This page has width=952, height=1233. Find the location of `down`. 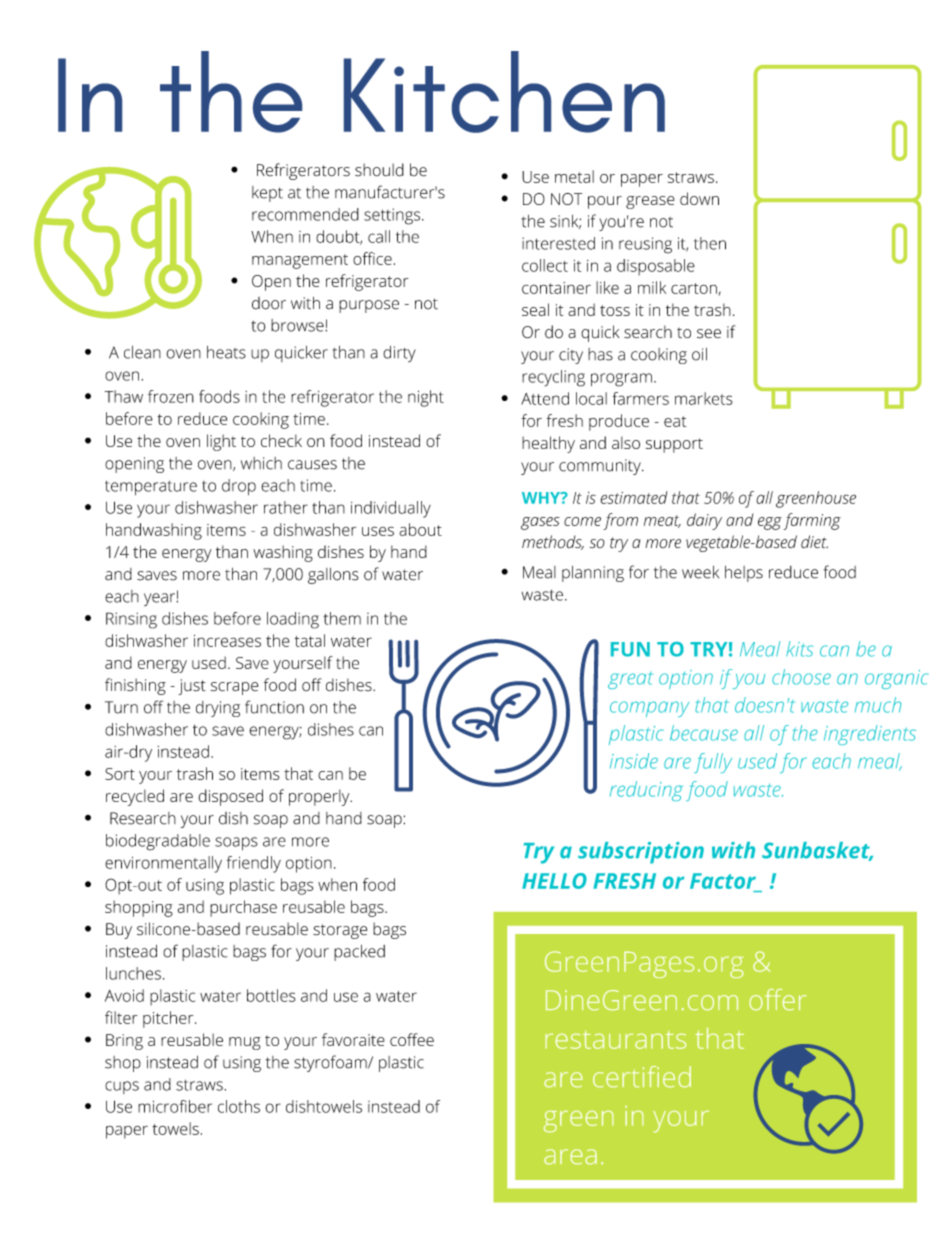

down is located at coordinates (699, 198).
